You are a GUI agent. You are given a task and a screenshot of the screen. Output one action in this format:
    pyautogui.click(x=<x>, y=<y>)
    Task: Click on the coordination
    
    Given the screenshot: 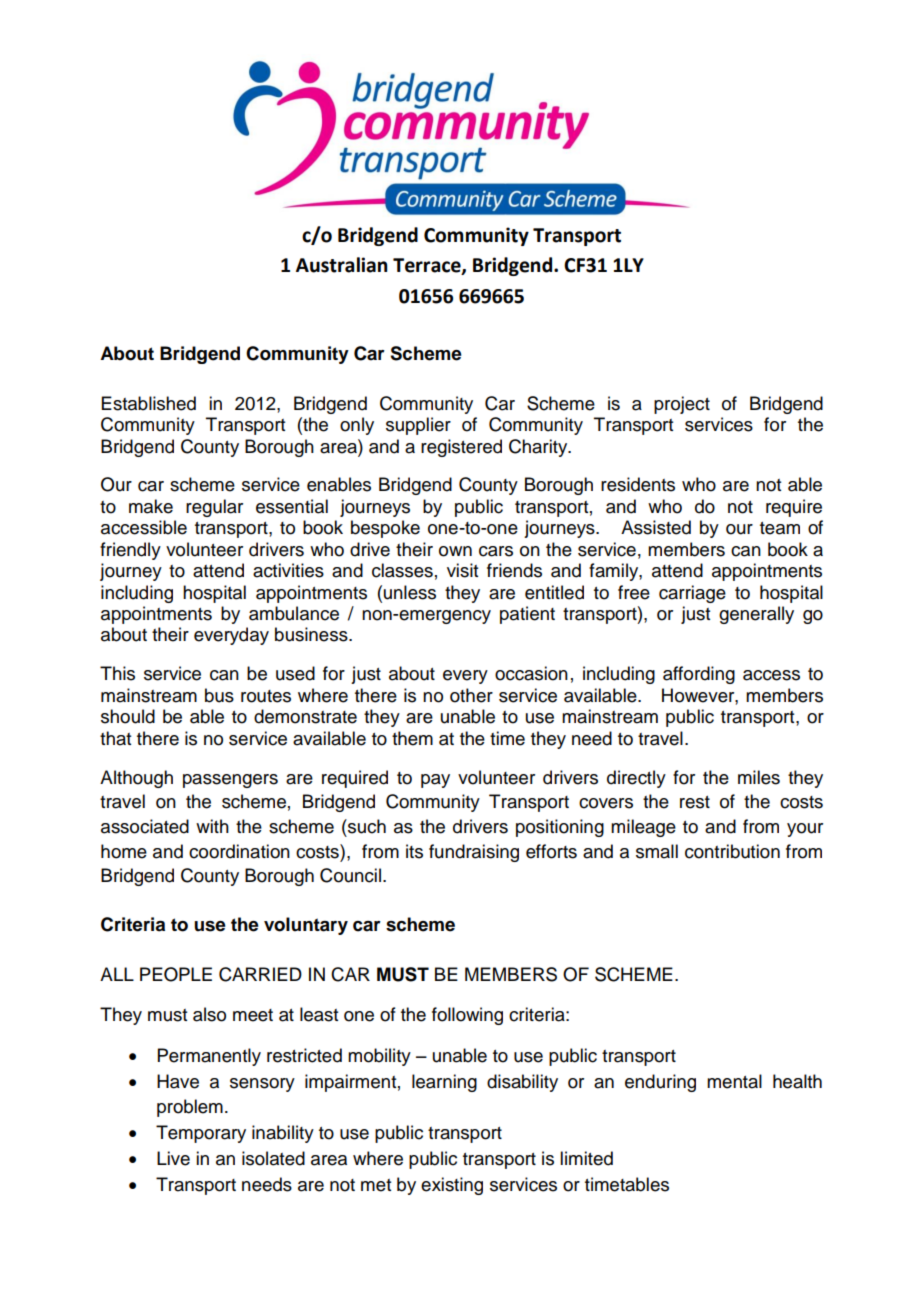 What is the action you would take?
    pyautogui.click(x=239, y=851)
